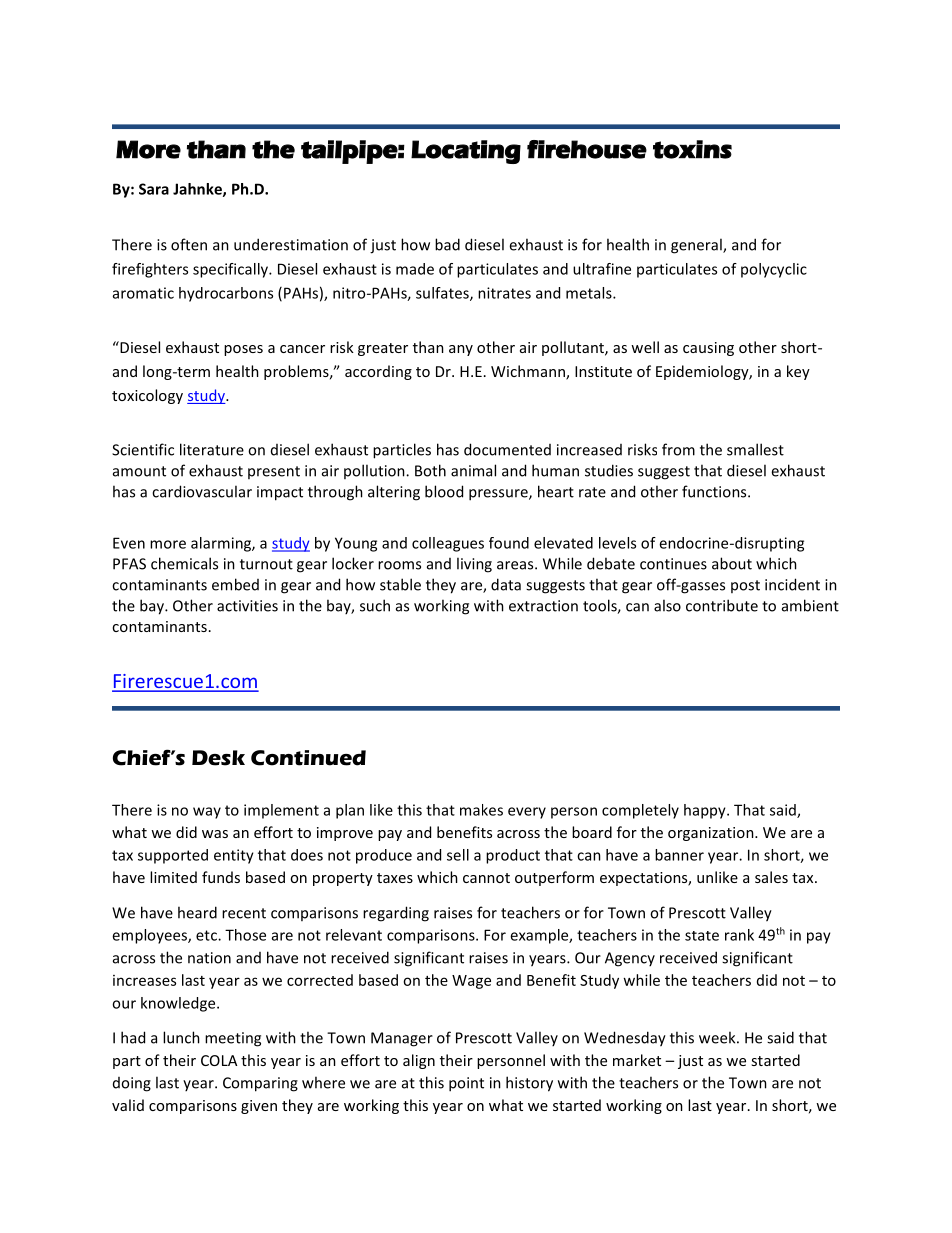 The image size is (952, 1233). What do you see at coordinates (692, 149) in the screenshot?
I see `toxins` at bounding box center [692, 149].
